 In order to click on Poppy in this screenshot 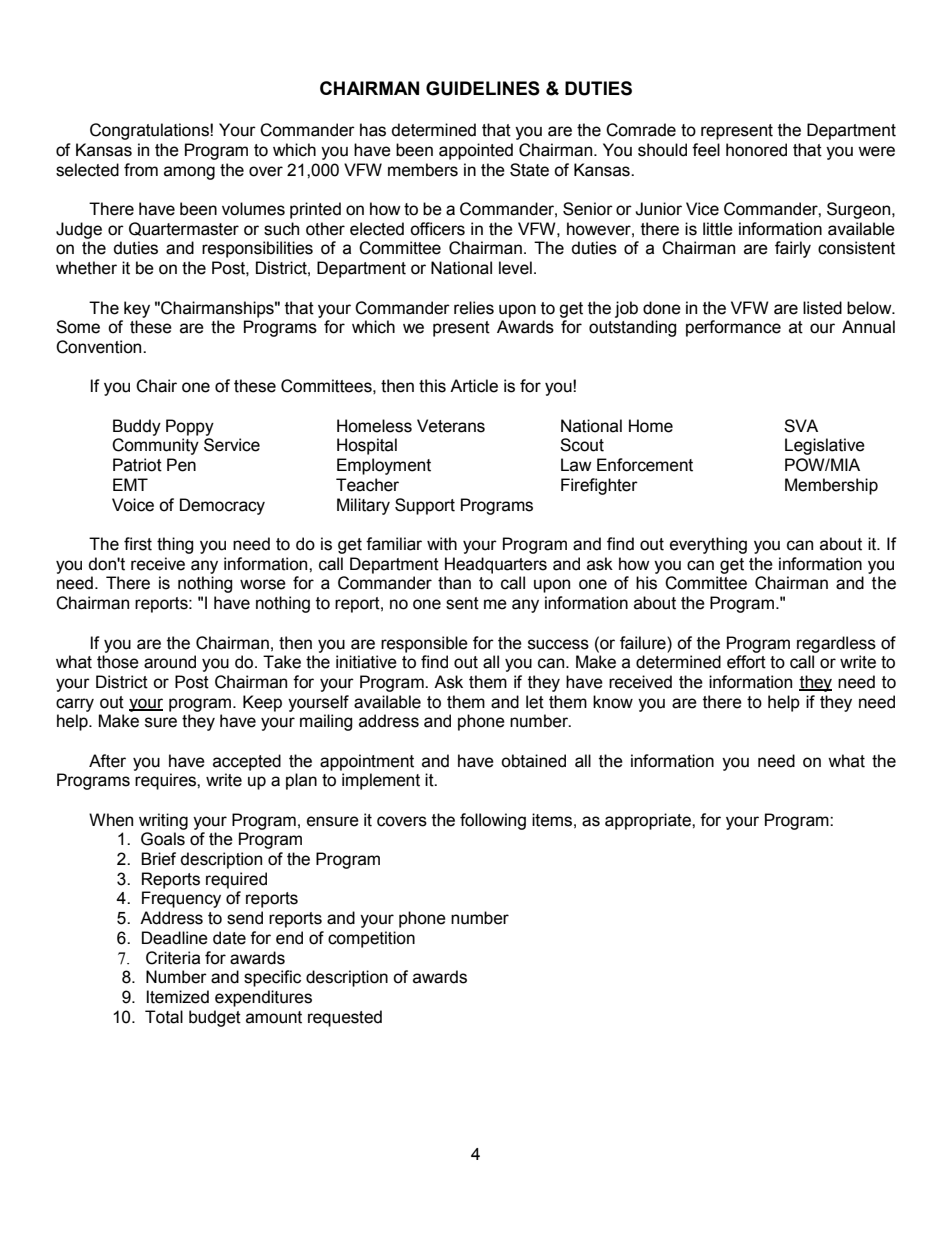, I will do `click(190, 427)`.
